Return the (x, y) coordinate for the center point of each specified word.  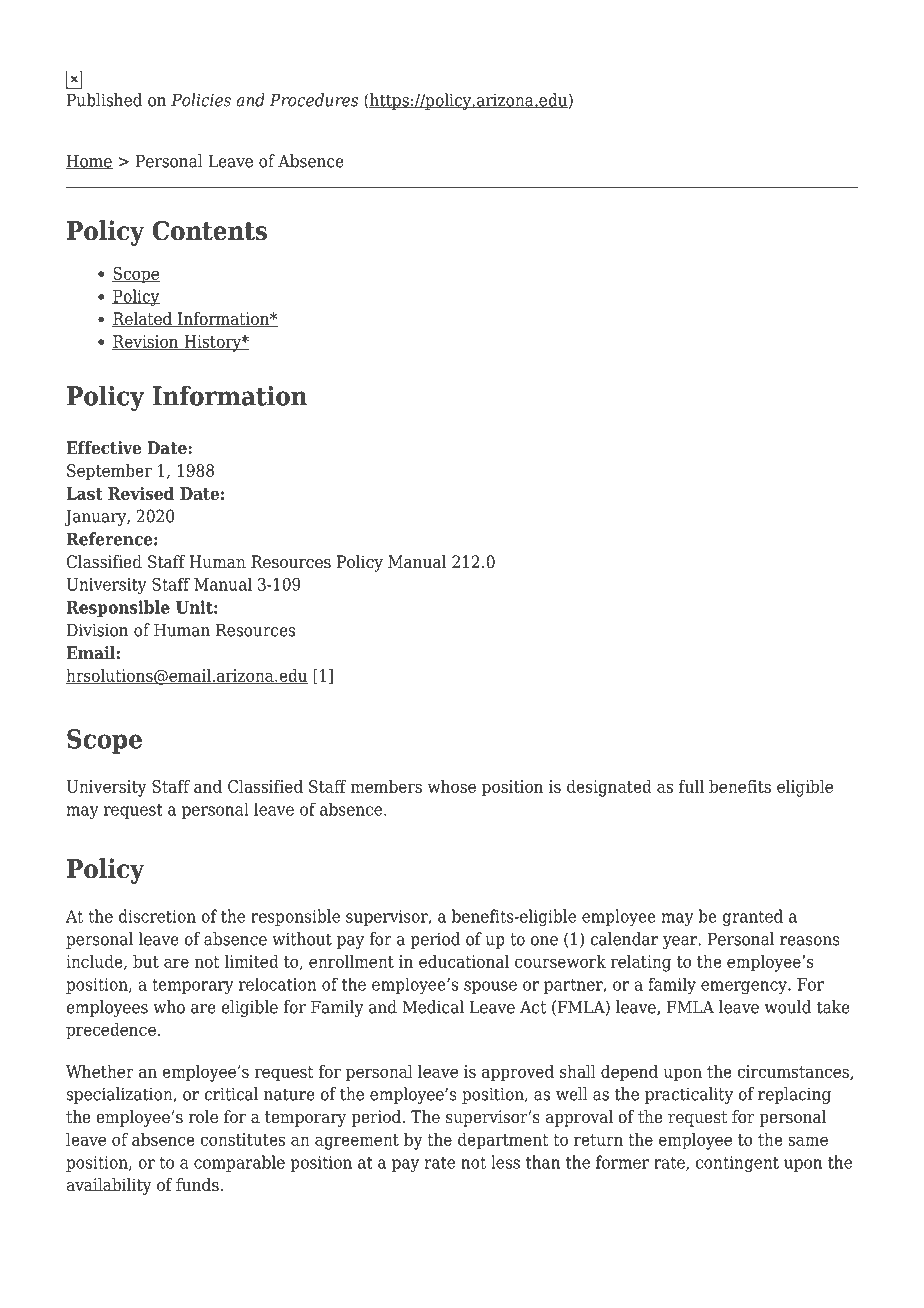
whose (451, 786)
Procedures (314, 100)
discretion (157, 916)
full (691, 786)
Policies (201, 100)
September (109, 472)
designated (609, 788)
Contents (209, 231)
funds (198, 1185)
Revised (141, 493)
